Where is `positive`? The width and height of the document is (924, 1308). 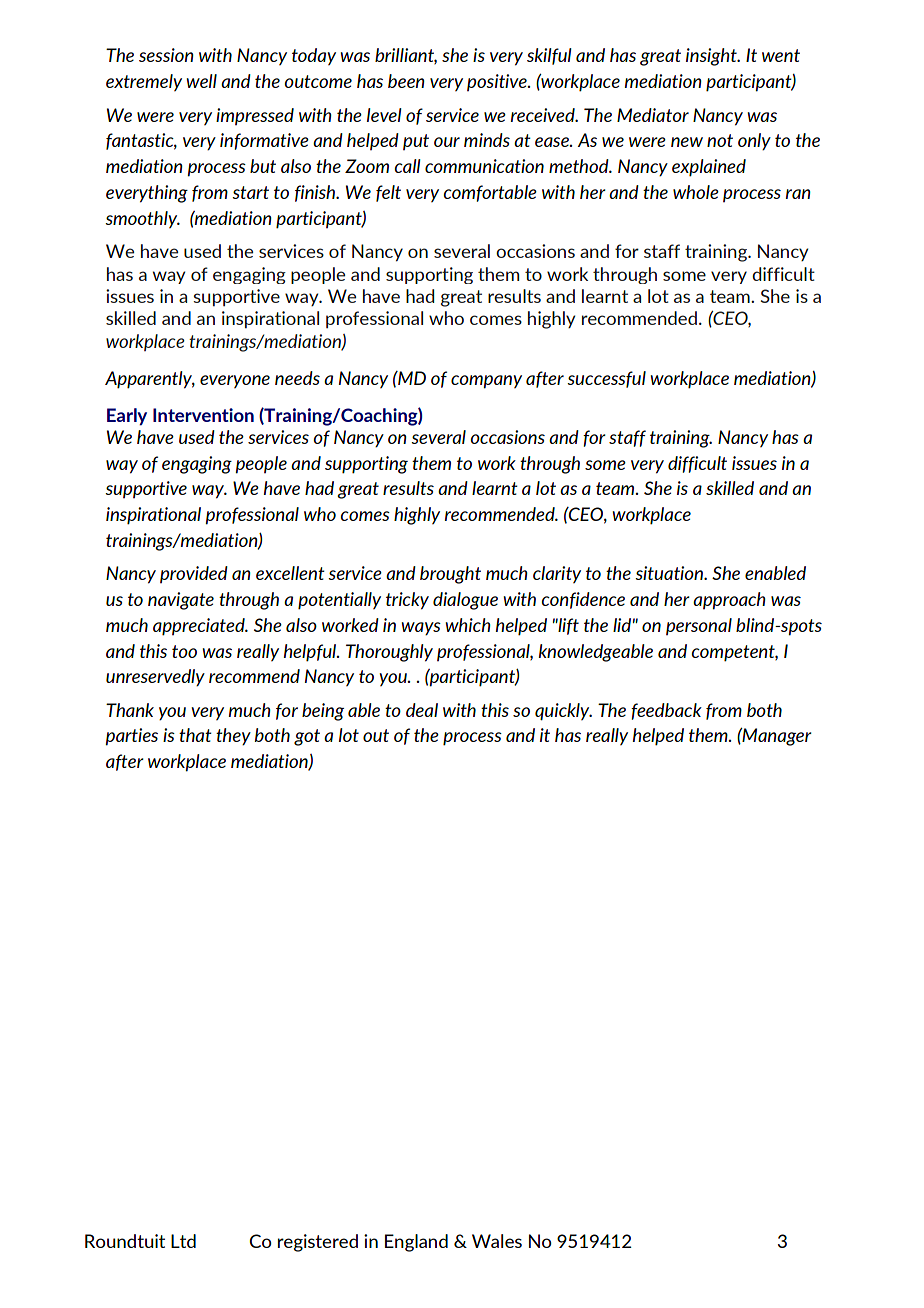 positive is located at coordinates (498, 82).
